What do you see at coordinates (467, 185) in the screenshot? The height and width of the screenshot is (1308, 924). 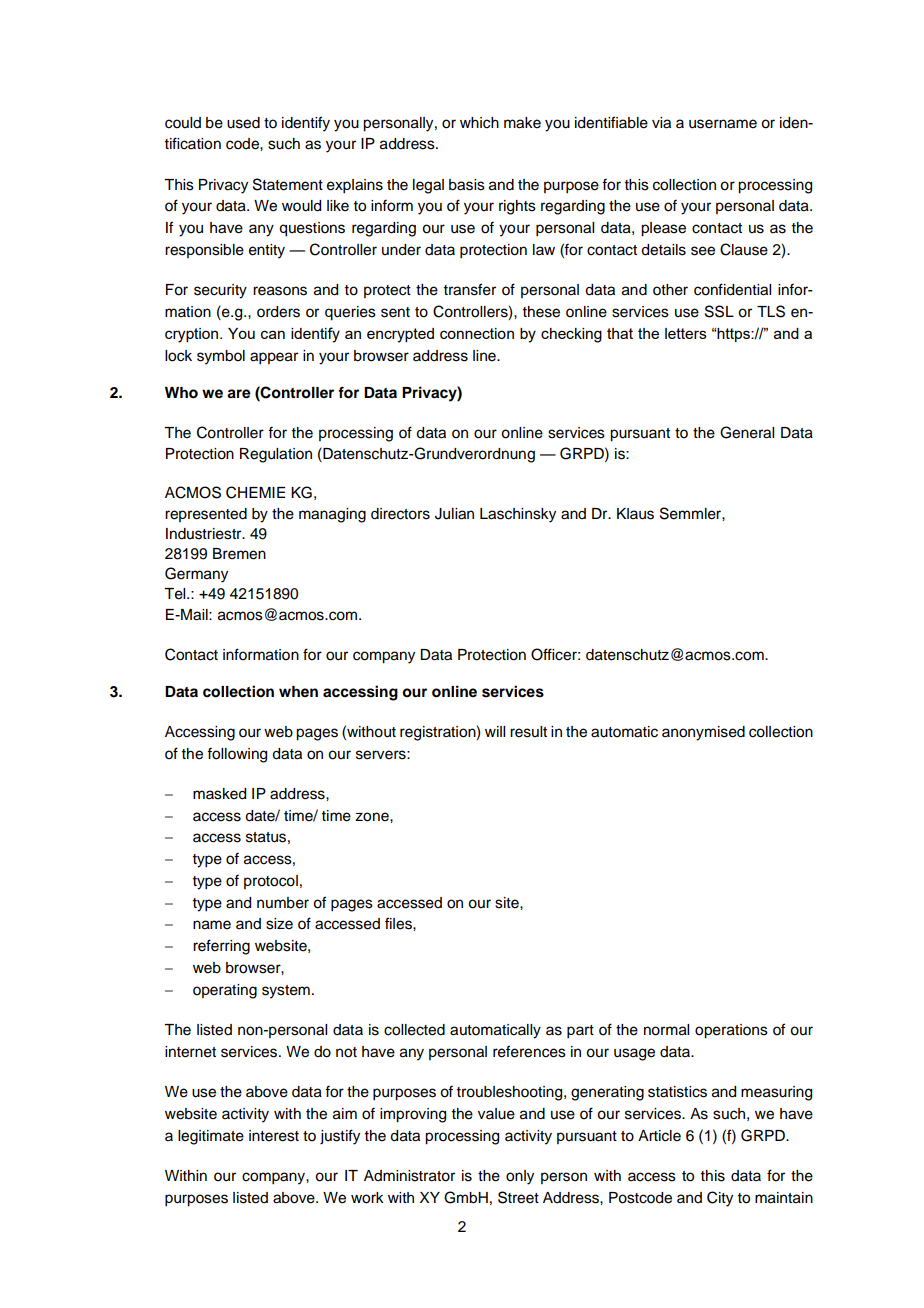 I see `basis` at bounding box center [467, 185].
